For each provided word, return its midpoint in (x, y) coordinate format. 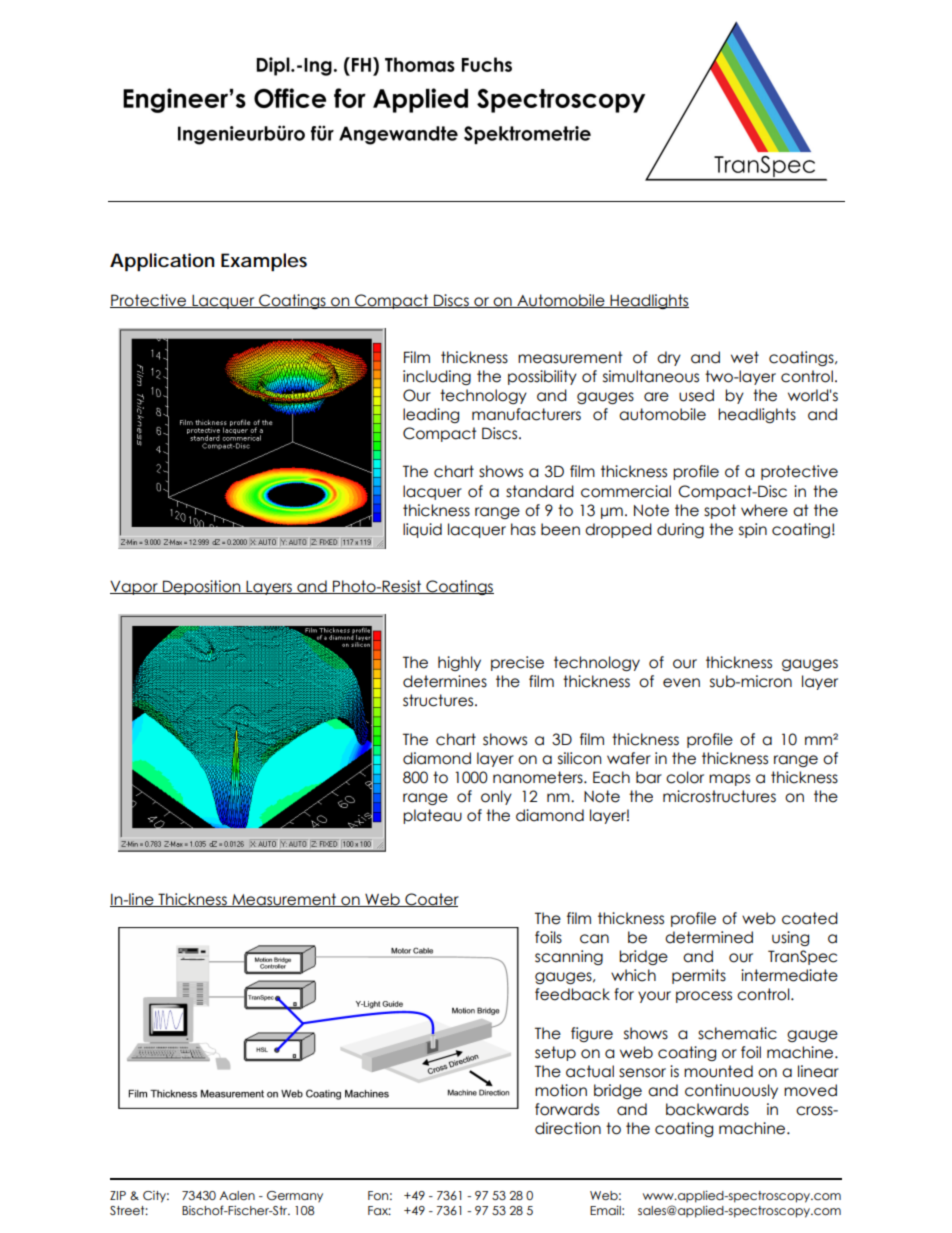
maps (729, 780)
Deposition (202, 587)
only (496, 797)
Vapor (135, 587)
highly (459, 663)
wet (745, 357)
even (681, 683)
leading (431, 415)
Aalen (237, 1195)
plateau (432, 816)
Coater (431, 900)
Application (162, 262)
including (437, 377)
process (704, 997)
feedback (572, 994)
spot (720, 511)
